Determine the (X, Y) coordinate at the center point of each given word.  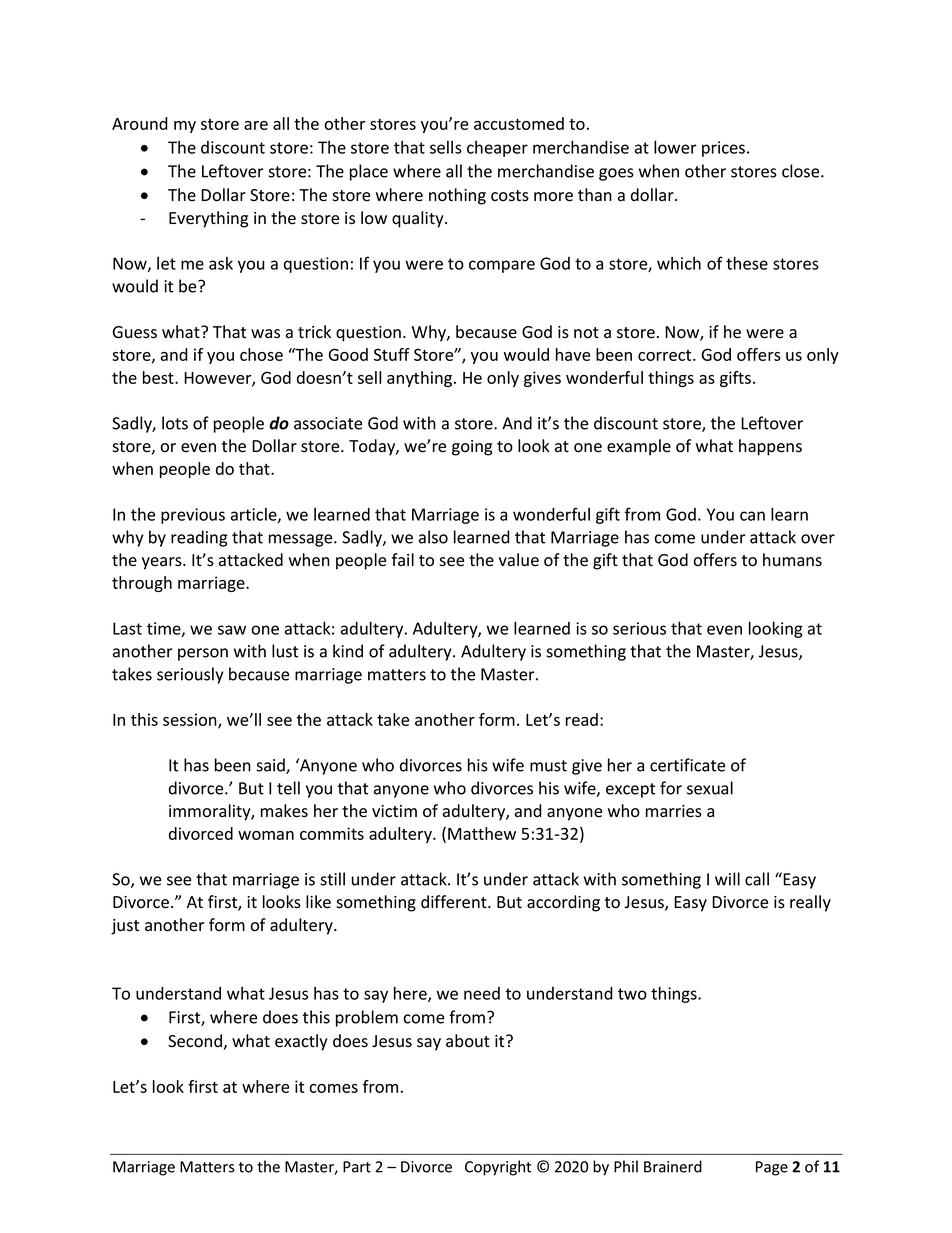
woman (266, 835)
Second (196, 1042)
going (472, 448)
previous (193, 516)
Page (772, 1168)
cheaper (497, 149)
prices (723, 149)
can (752, 516)
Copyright (498, 1168)
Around (140, 123)
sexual (710, 788)
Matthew (482, 833)
